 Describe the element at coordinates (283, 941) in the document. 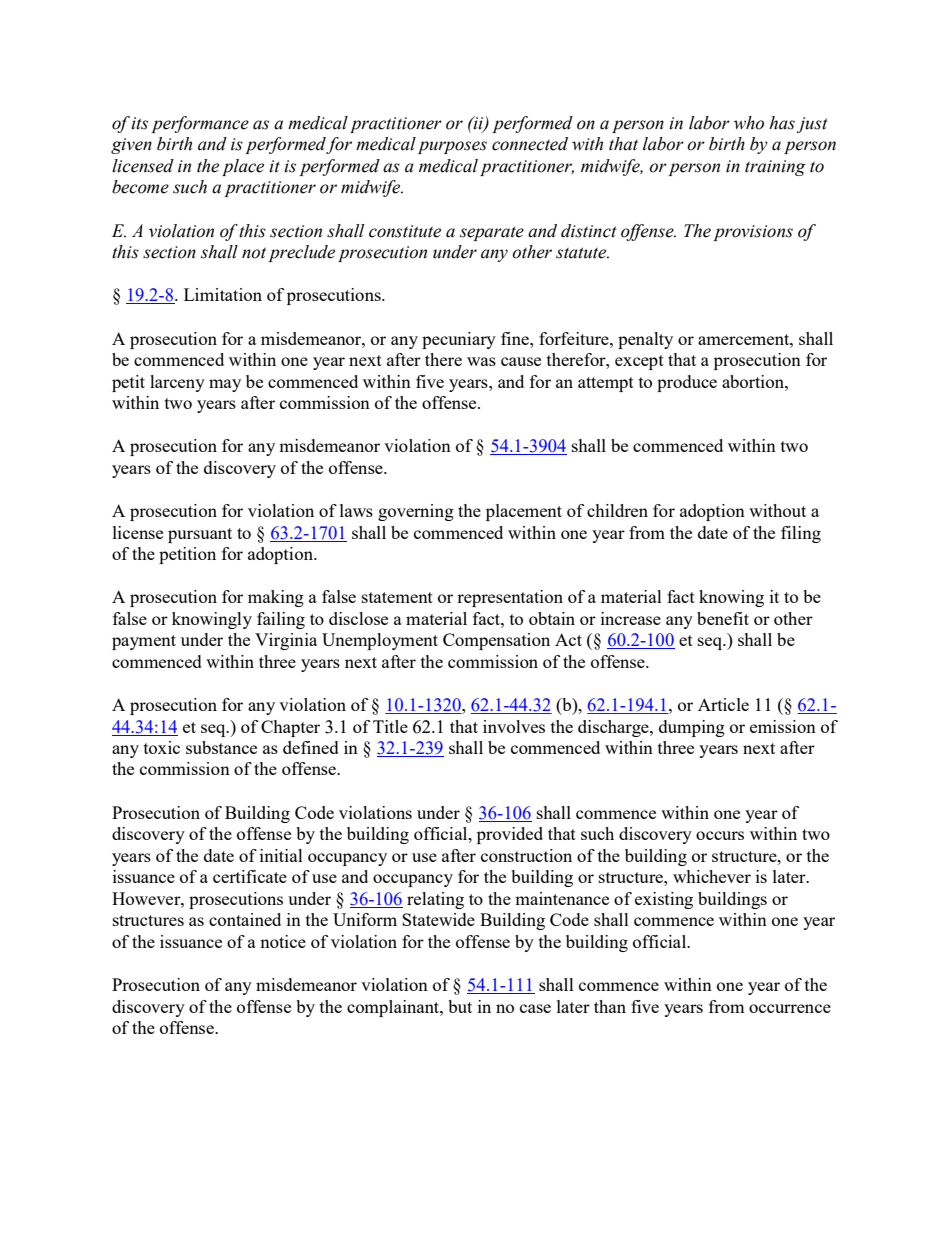

I see `notice` at that location.
